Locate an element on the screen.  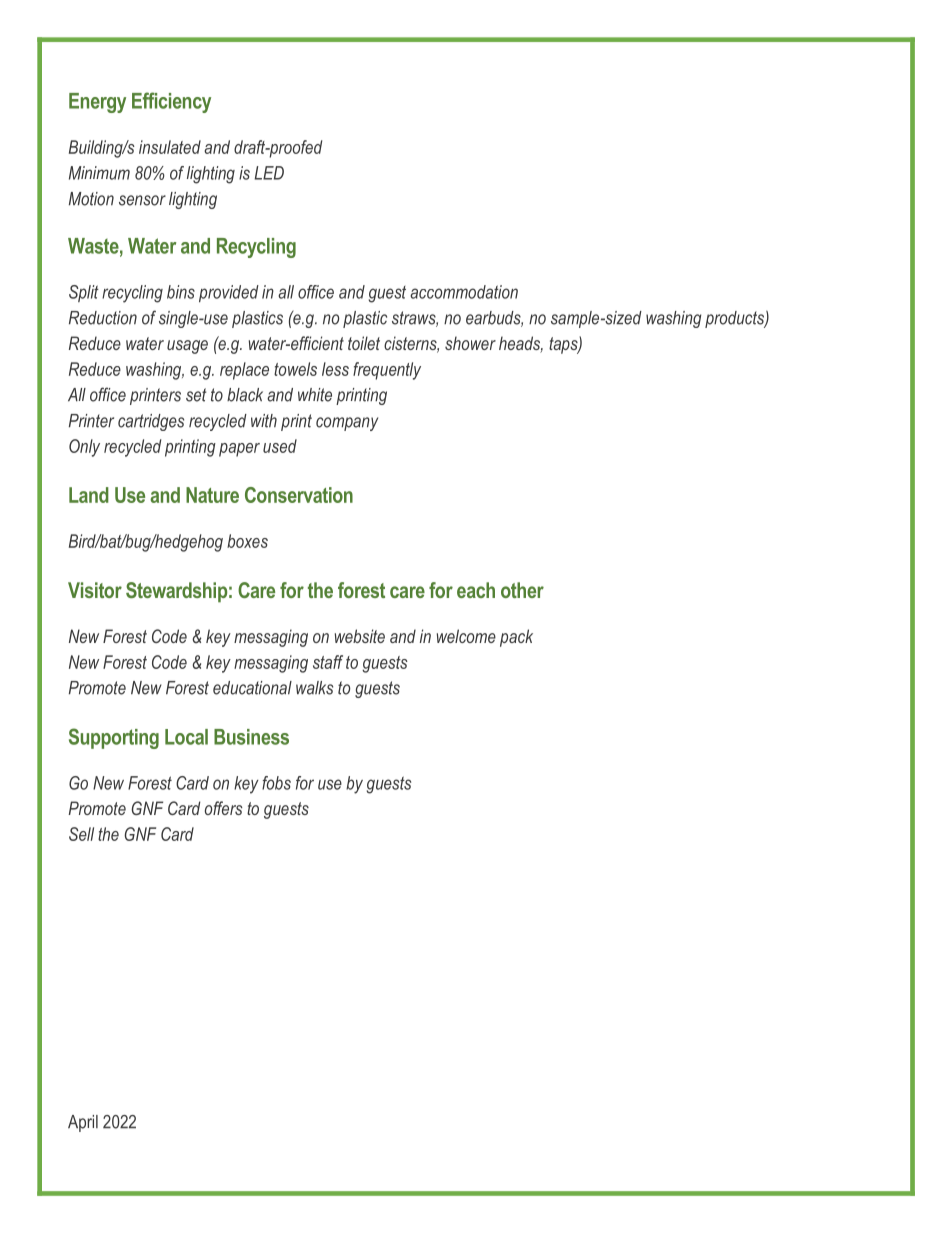
Visitor is located at coordinates (95, 590).
